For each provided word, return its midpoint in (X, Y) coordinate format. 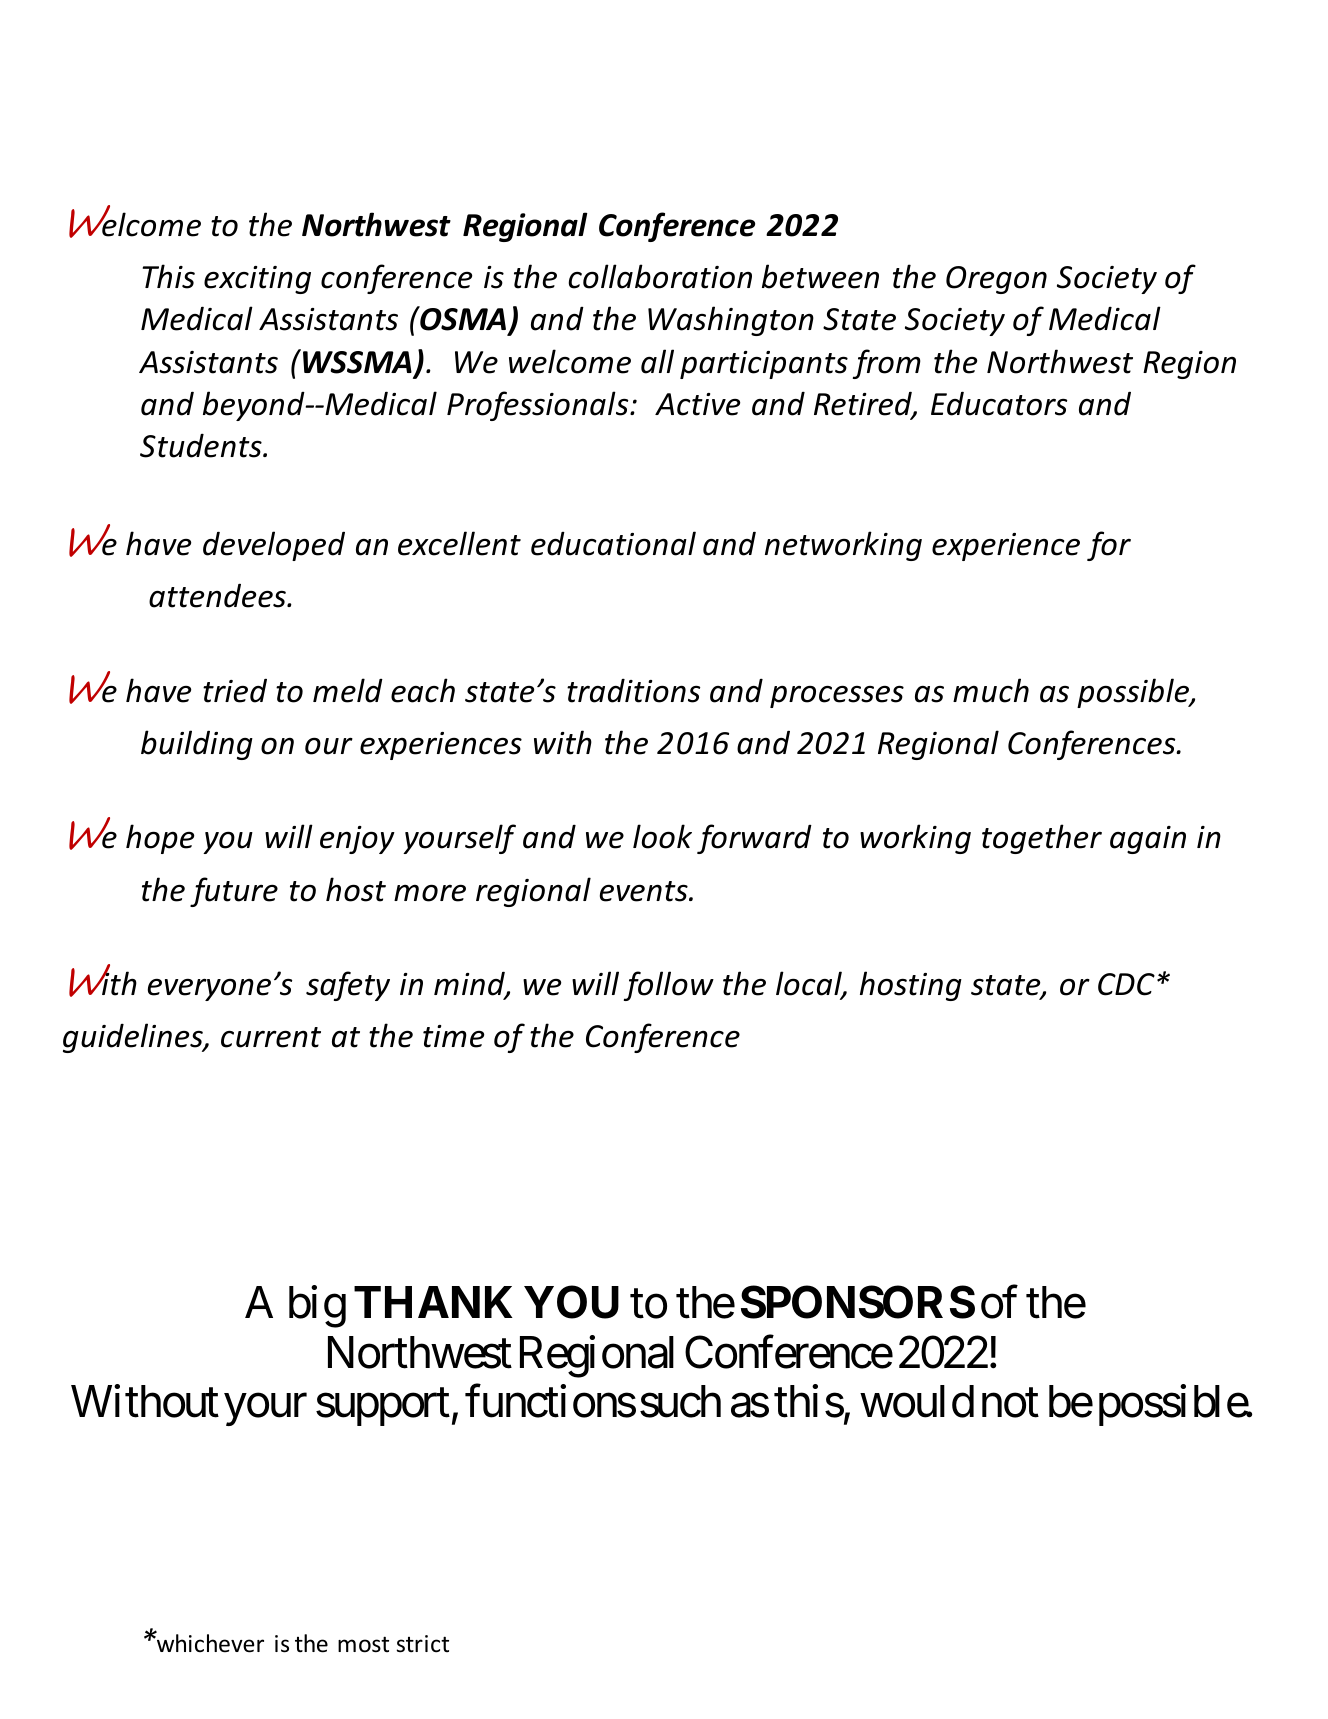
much (991, 690)
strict (422, 1644)
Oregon (996, 280)
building (197, 745)
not (1010, 1404)
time (453, 1036)
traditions (633, 690)
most (363, 1644)
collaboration (660, 276)
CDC (1126, 984)
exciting (257, 280)
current (271, 1037)
